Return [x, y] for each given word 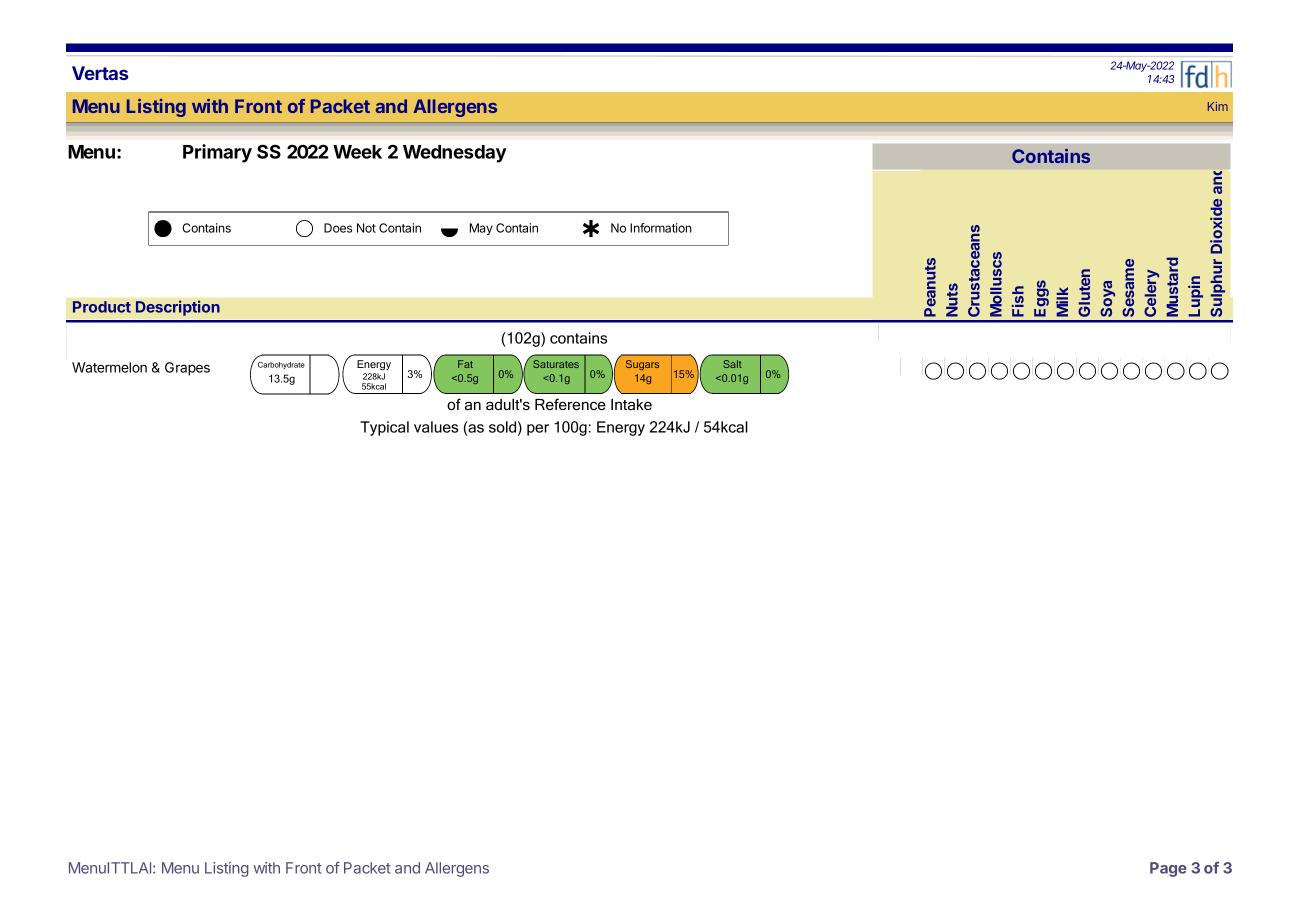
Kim [1218, 106]
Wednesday [455, 154]
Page [1168, 869]
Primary [217, 153]
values [436, 427]
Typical [384, 428]
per [538, 430]
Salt [732, 364]
